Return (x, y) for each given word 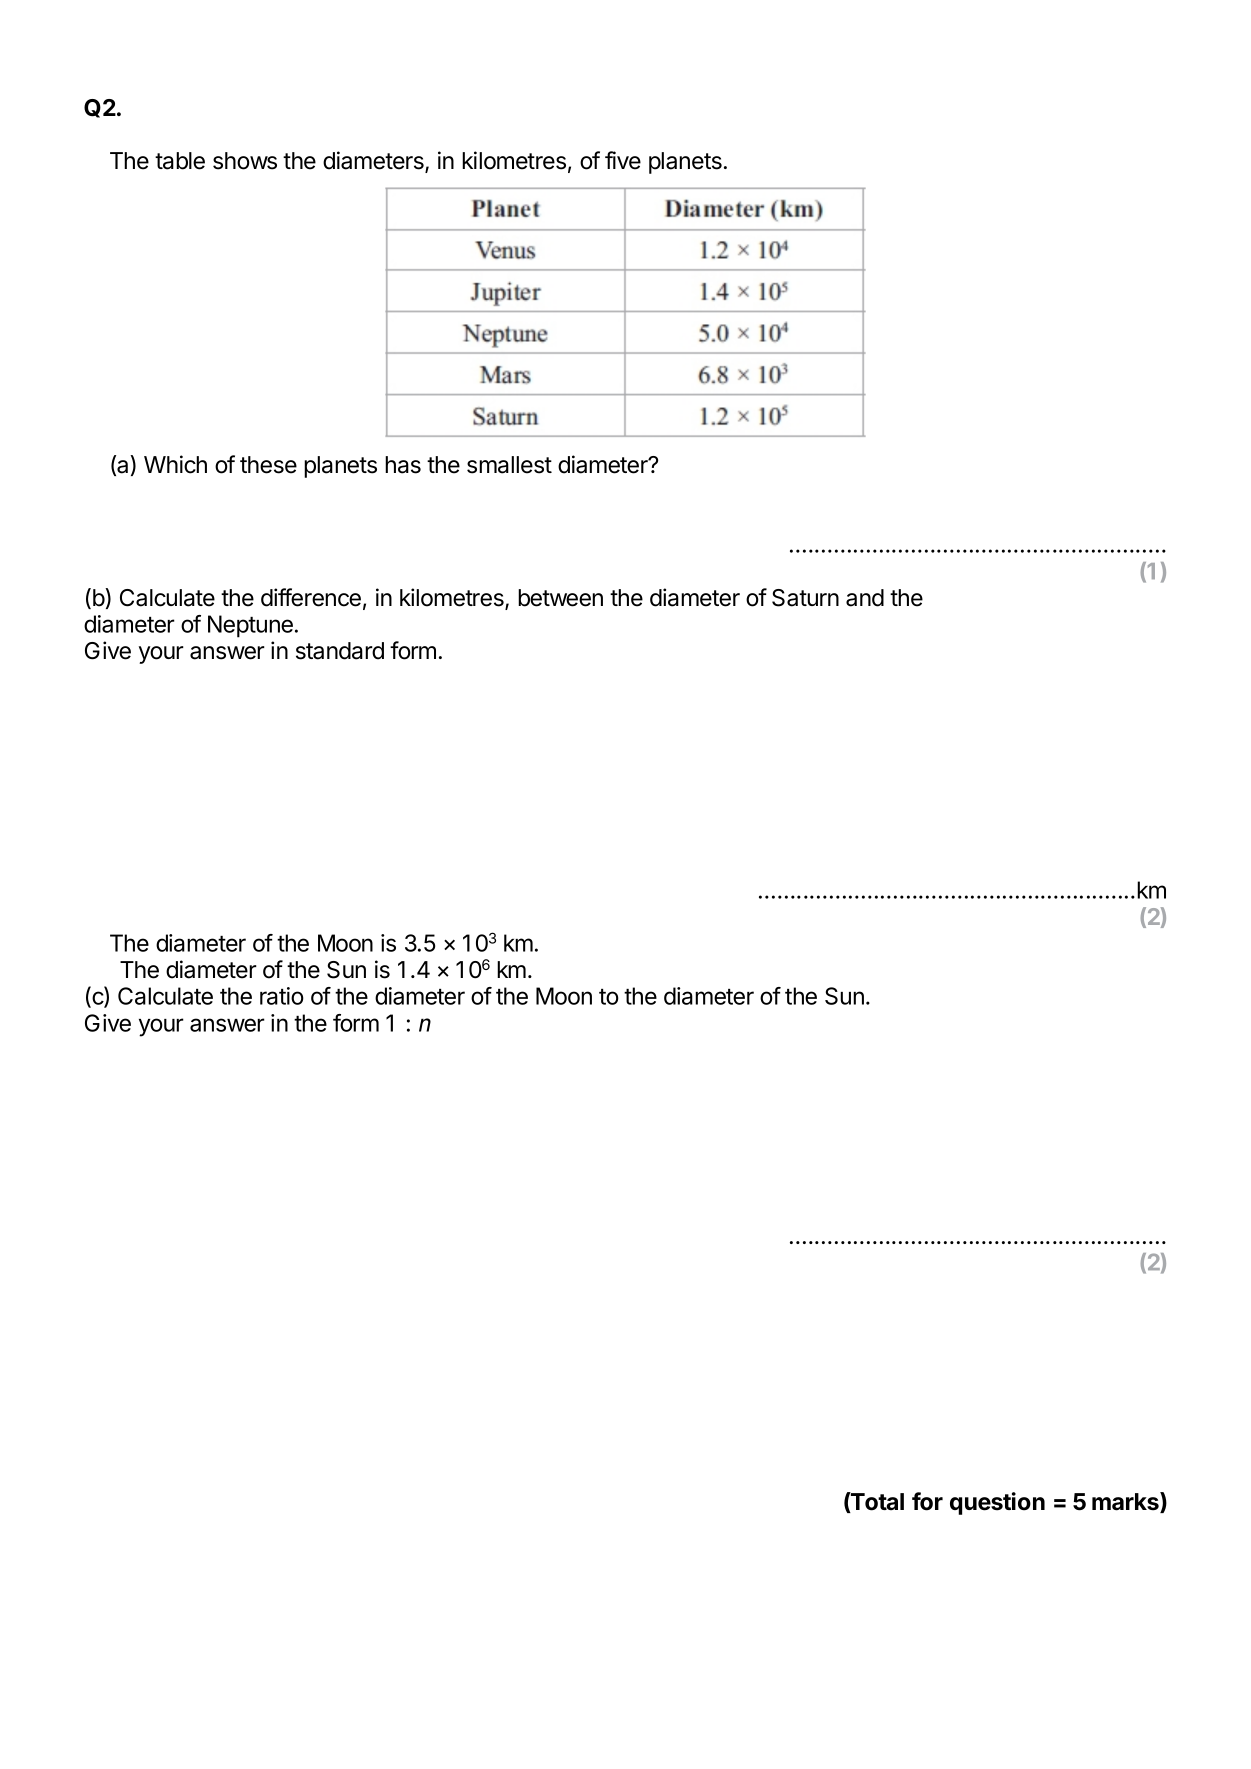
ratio (282, 996)
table (180, 161)
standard (340, 651)
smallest (509, 465)
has (403, 465)
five (623, 160)
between (560, 598)
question (997, 1503)
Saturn (805, 598)
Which (175, 464)
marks (1126, 1502)
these (268, 465)
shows (245, 161)
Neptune (250, 626)
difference (311, 597)
